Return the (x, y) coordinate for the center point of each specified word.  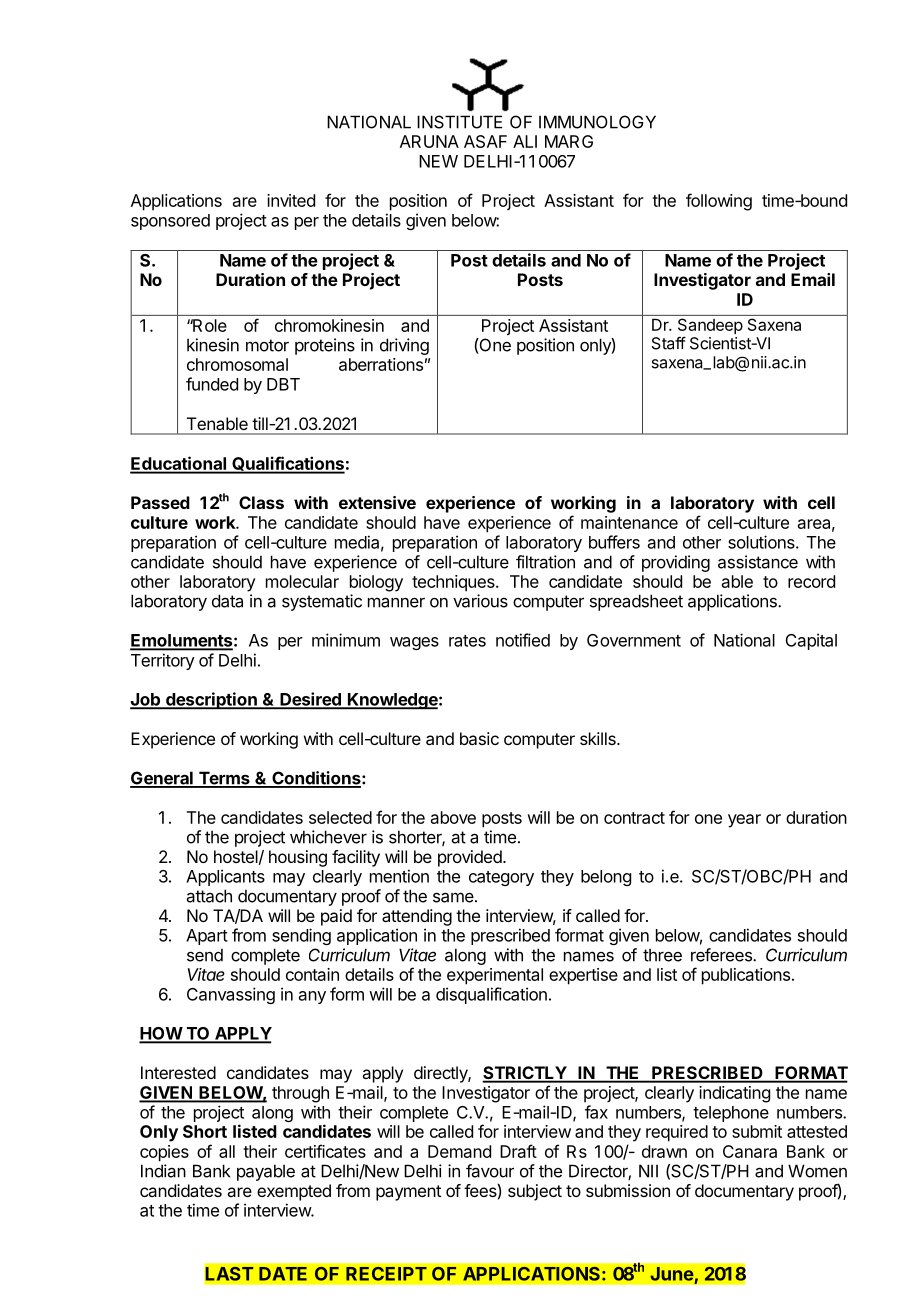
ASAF (485, 141)
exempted (294, 1192)
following (719, 202)
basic (479, 738)
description (211, 700)
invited (291, 200)
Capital (811, 641)
